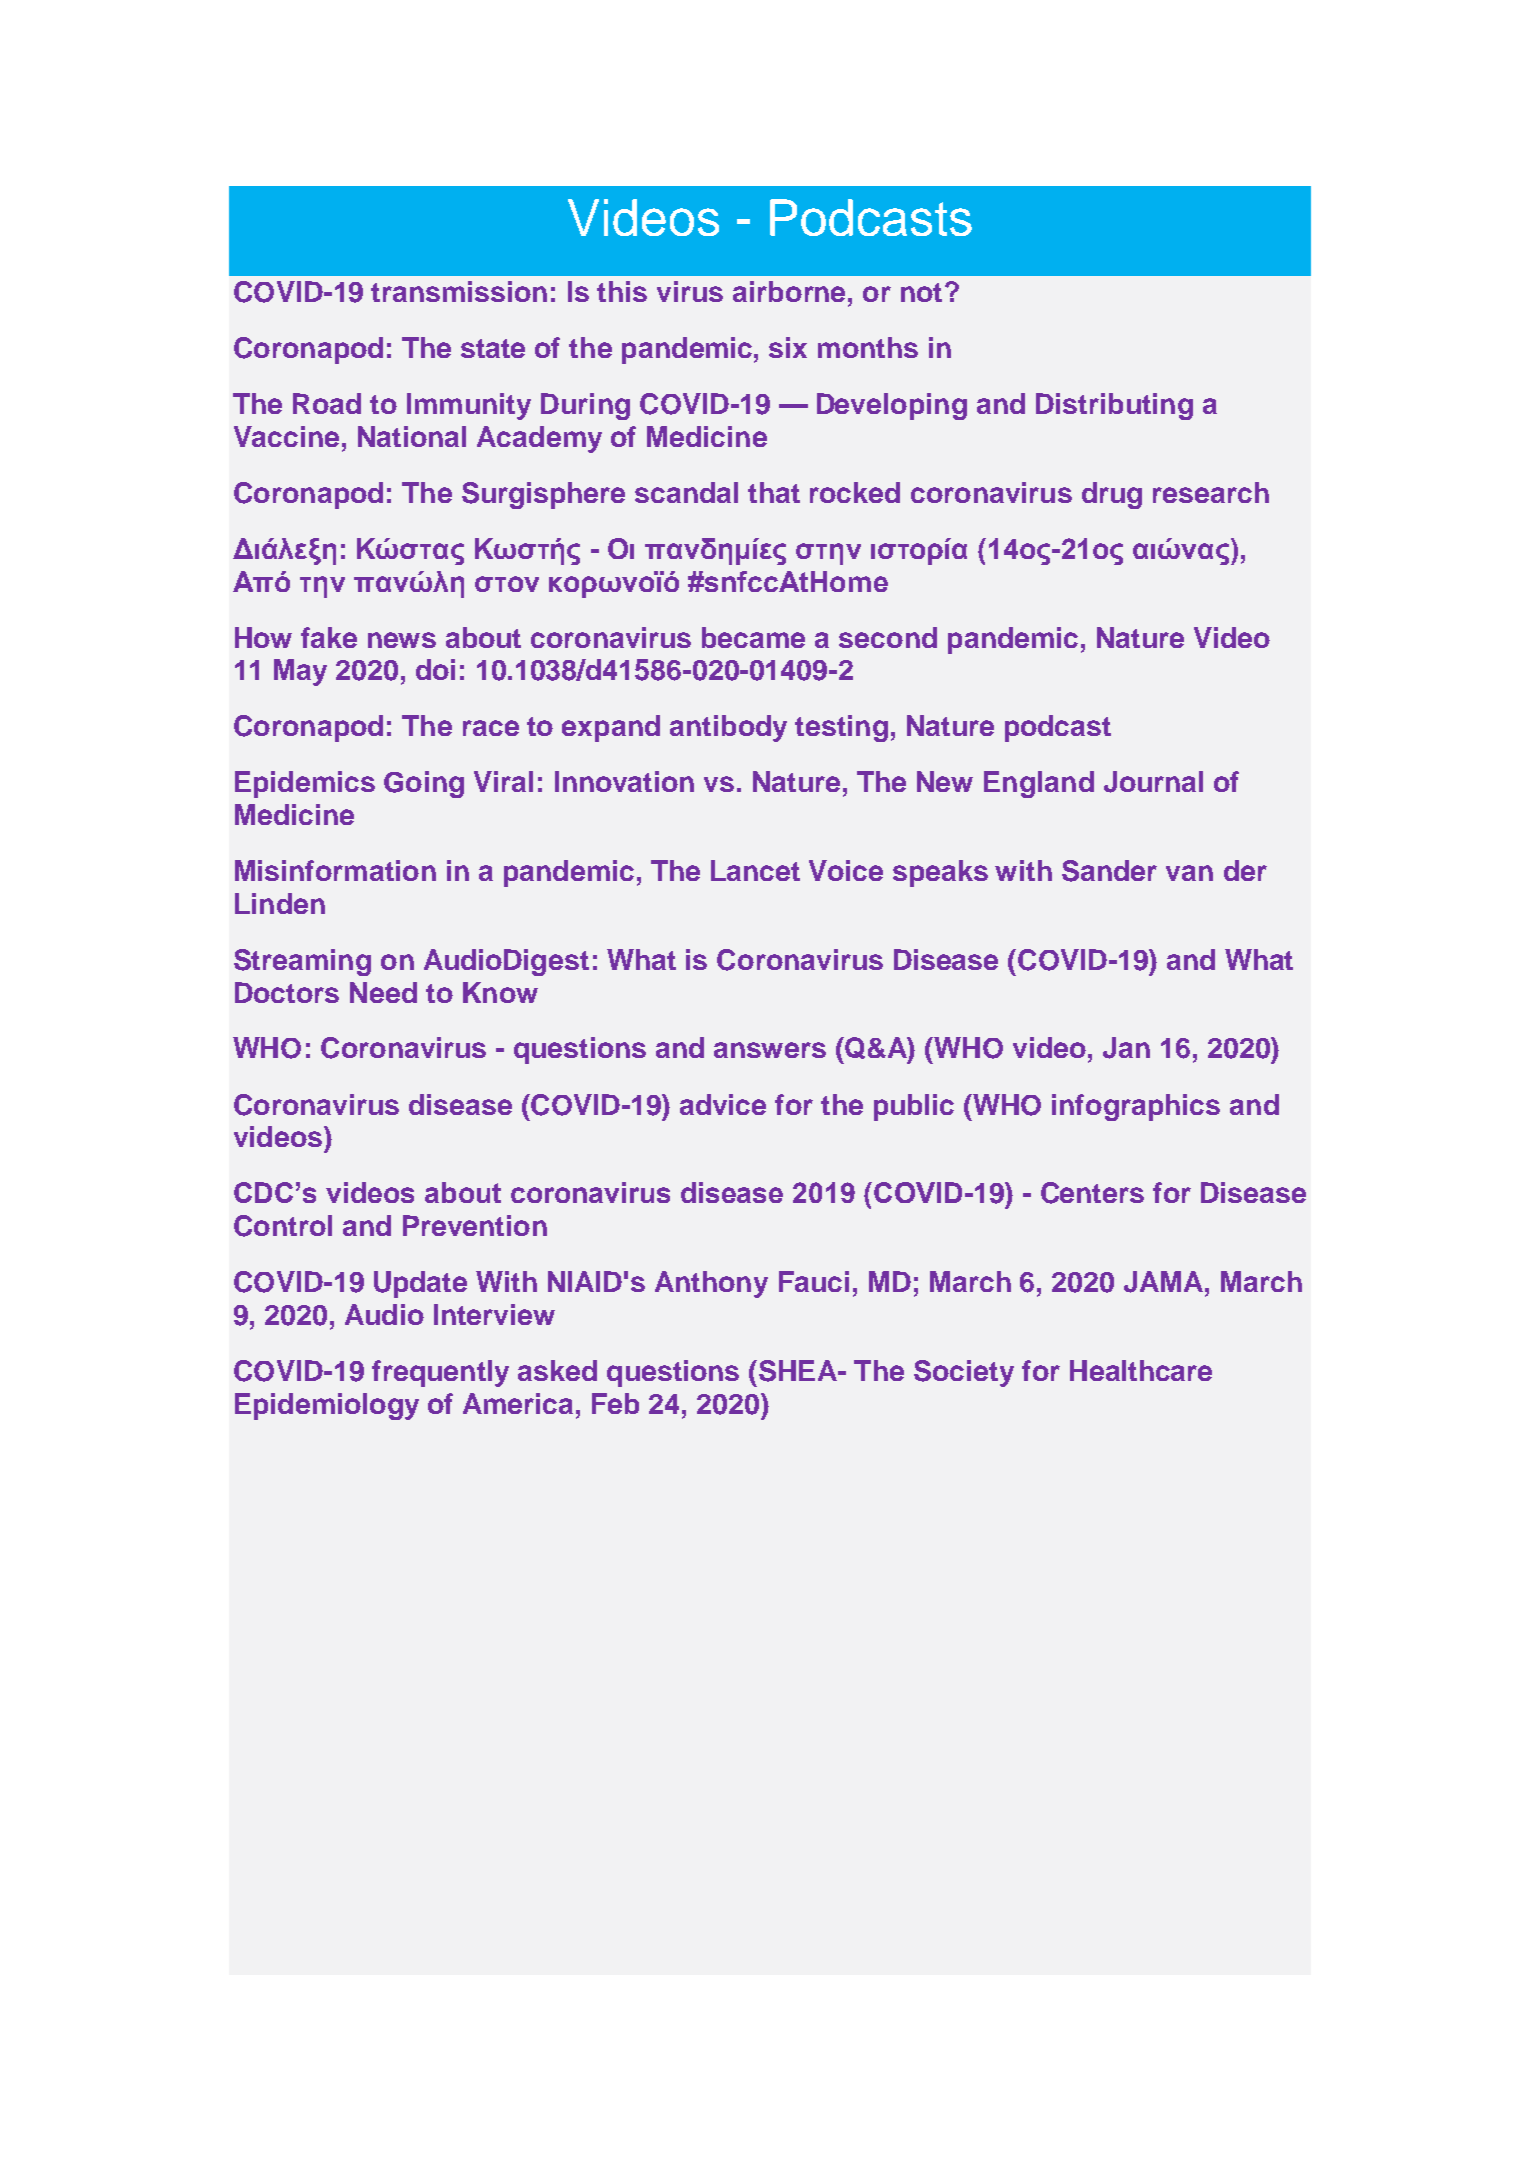 The height and width of the screenshot is (2178, 1540). Describe the element at coordinates (755, 870) in the screenshot. I see `Lancet` at that location.
